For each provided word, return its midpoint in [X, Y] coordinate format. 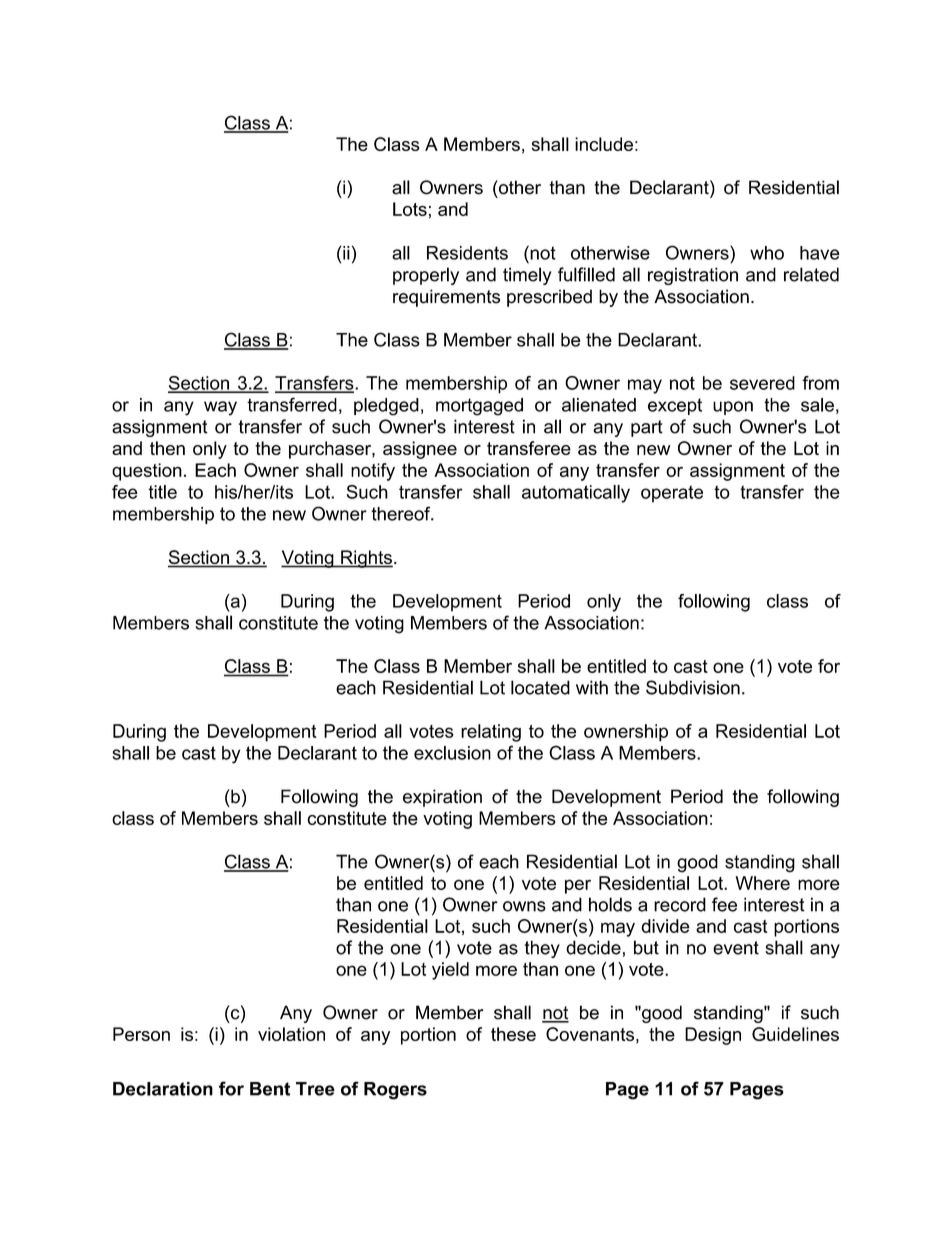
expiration [442, 798]
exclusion [452, 753]
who [767, 253]
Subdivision [693, 687]
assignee [420, 450]
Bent [270, 1089]
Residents [467, 253]
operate [672, 494]
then [167, 448]
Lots [410, 209]
